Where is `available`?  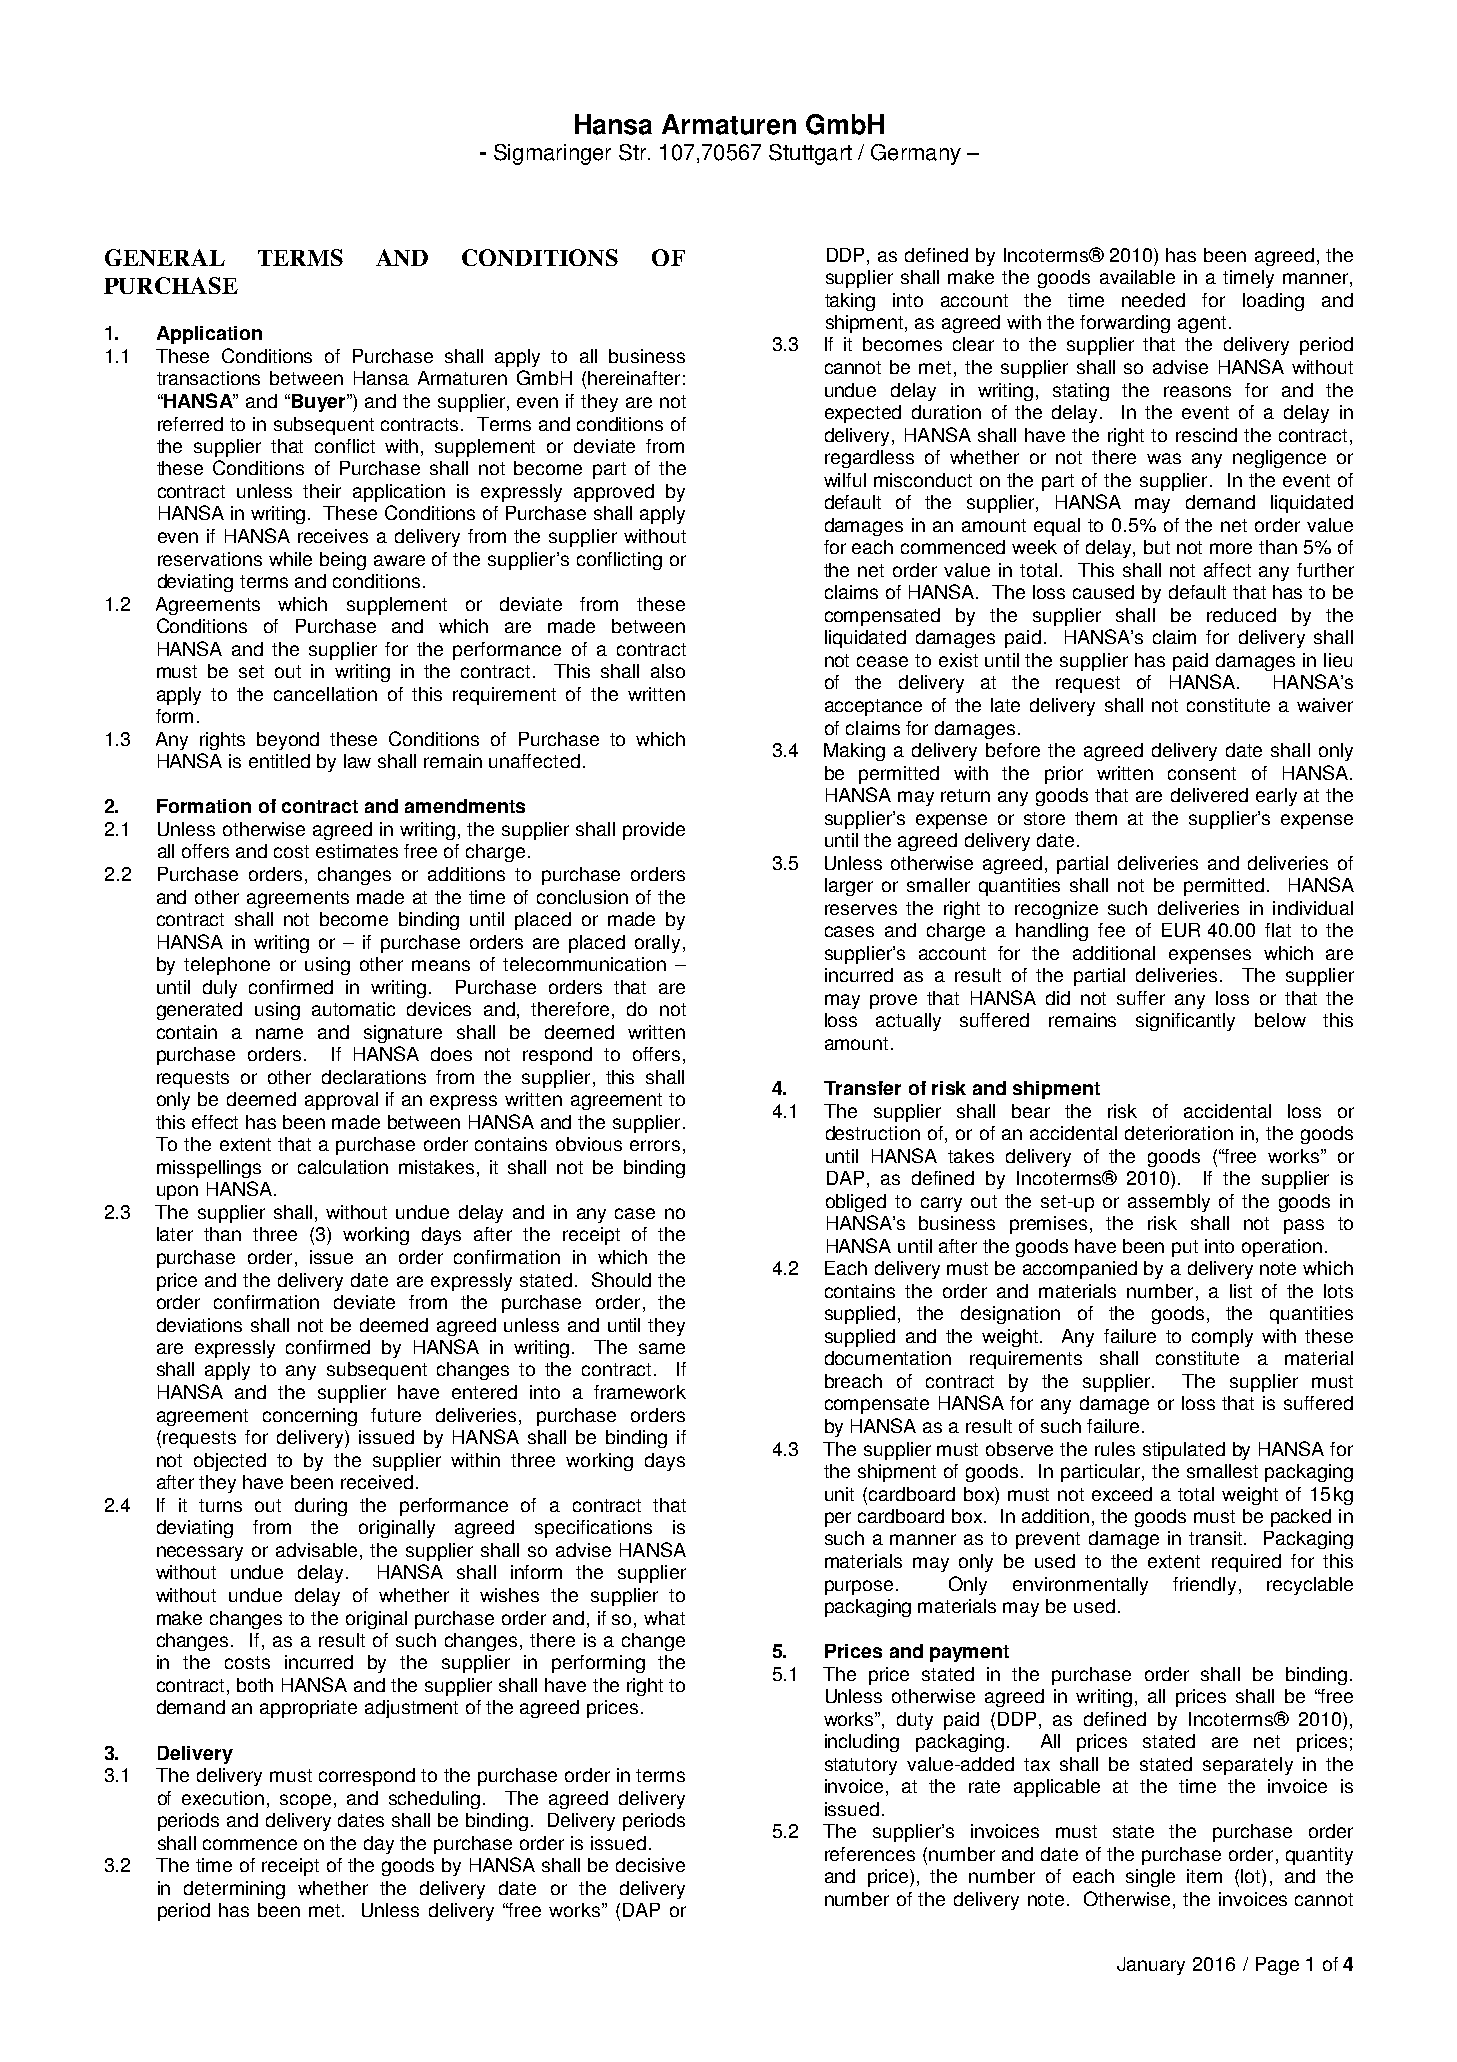 available is located at coordinates (1137, 277).
